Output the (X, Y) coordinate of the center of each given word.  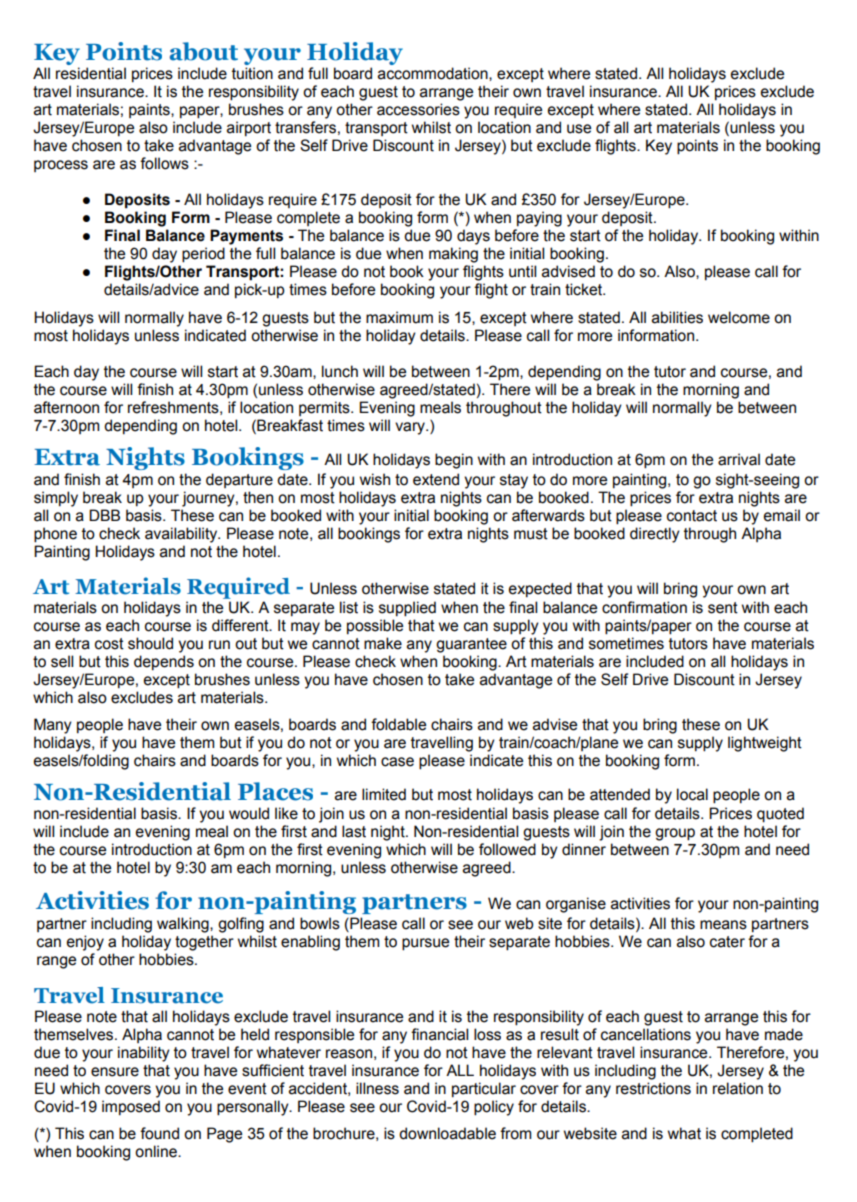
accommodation (434, 73)
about (204, 51)
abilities (677, 317)
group (675, 834)
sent (723, 608)
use (579, 129)
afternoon (66, 407)
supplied (407, 609)
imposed (131, 1107)
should (150, 643)
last (354, 831)
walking (184, 925)
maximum (399, 317)
